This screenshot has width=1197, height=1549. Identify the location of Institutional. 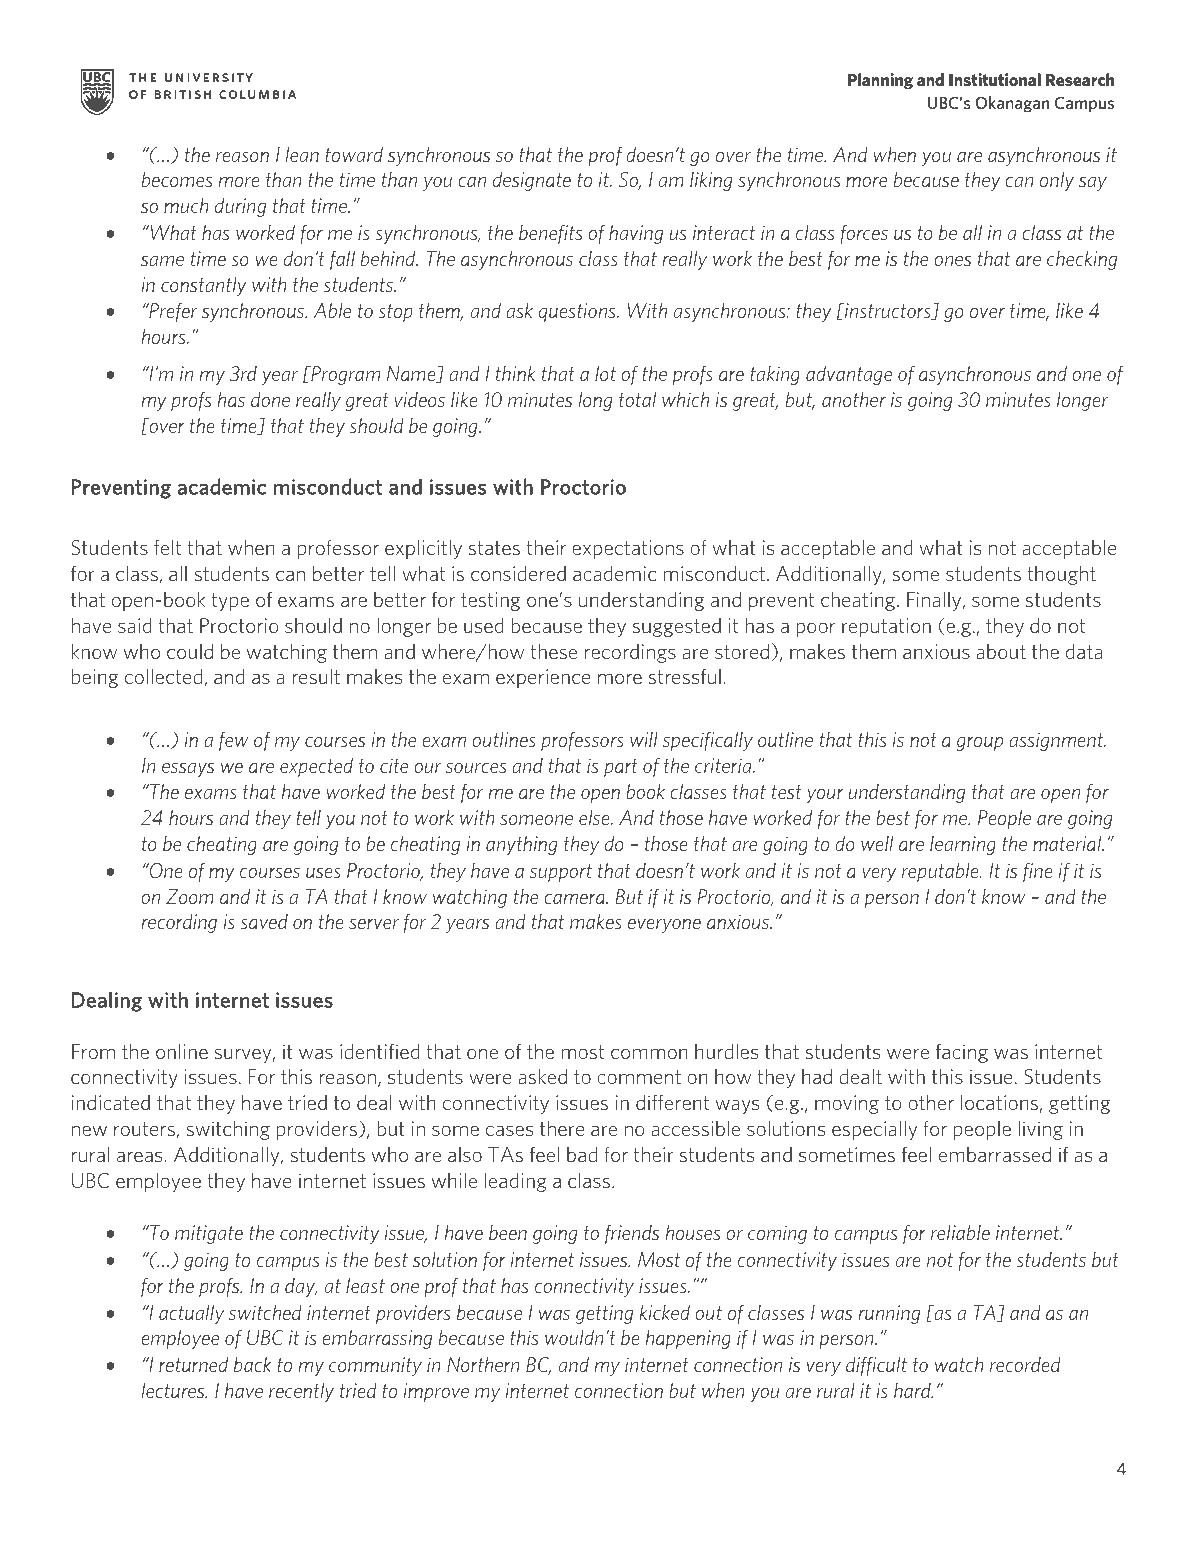
(995, 79).
